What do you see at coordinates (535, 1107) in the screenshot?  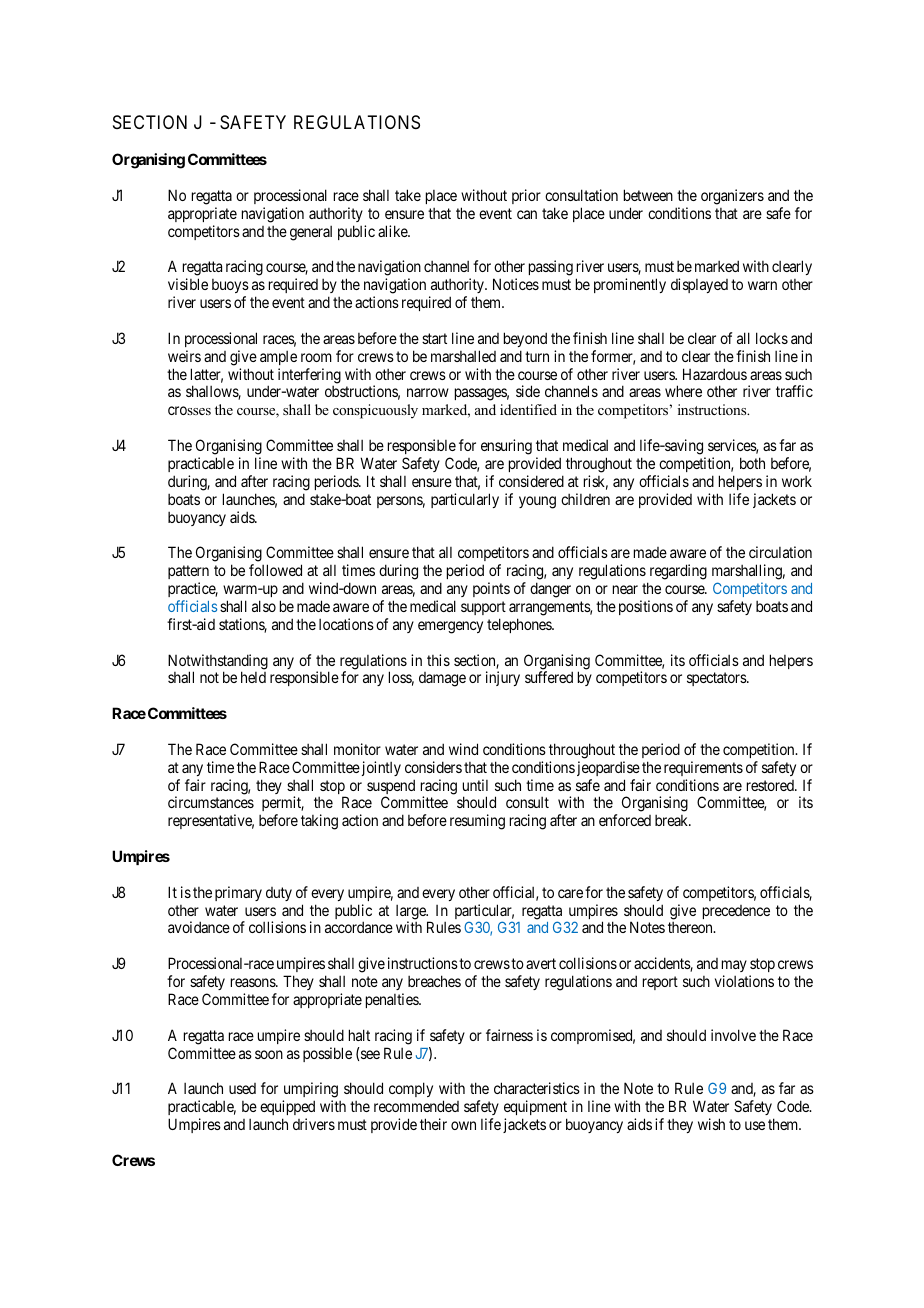 I see `equipment` at bounding box center [535, 1107].
